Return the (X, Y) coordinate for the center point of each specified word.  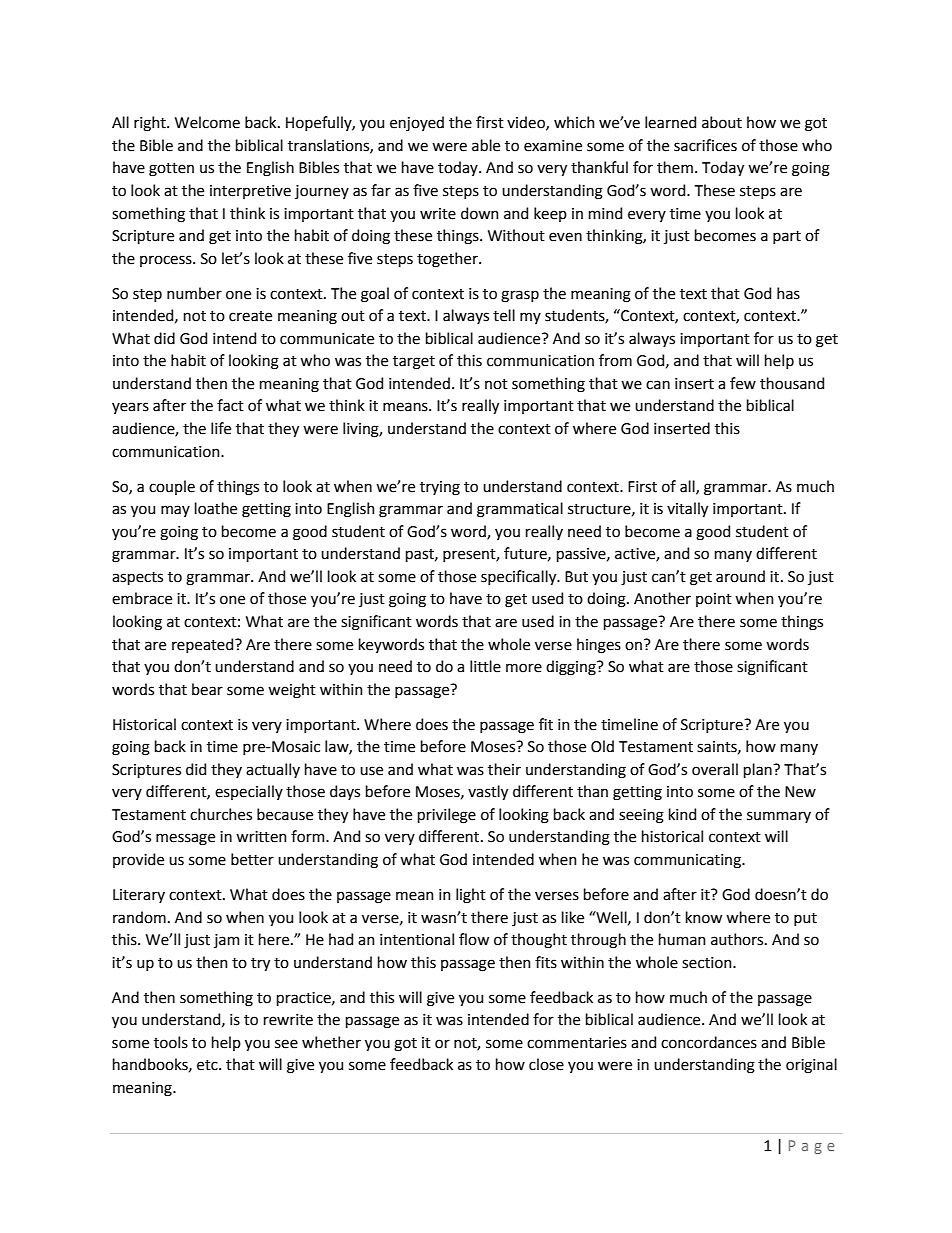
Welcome (207, 122)
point (714, 600)
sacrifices (705, 145)
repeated (204, 645)
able (486, 145)
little (485, 666)
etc (208, 1065)
